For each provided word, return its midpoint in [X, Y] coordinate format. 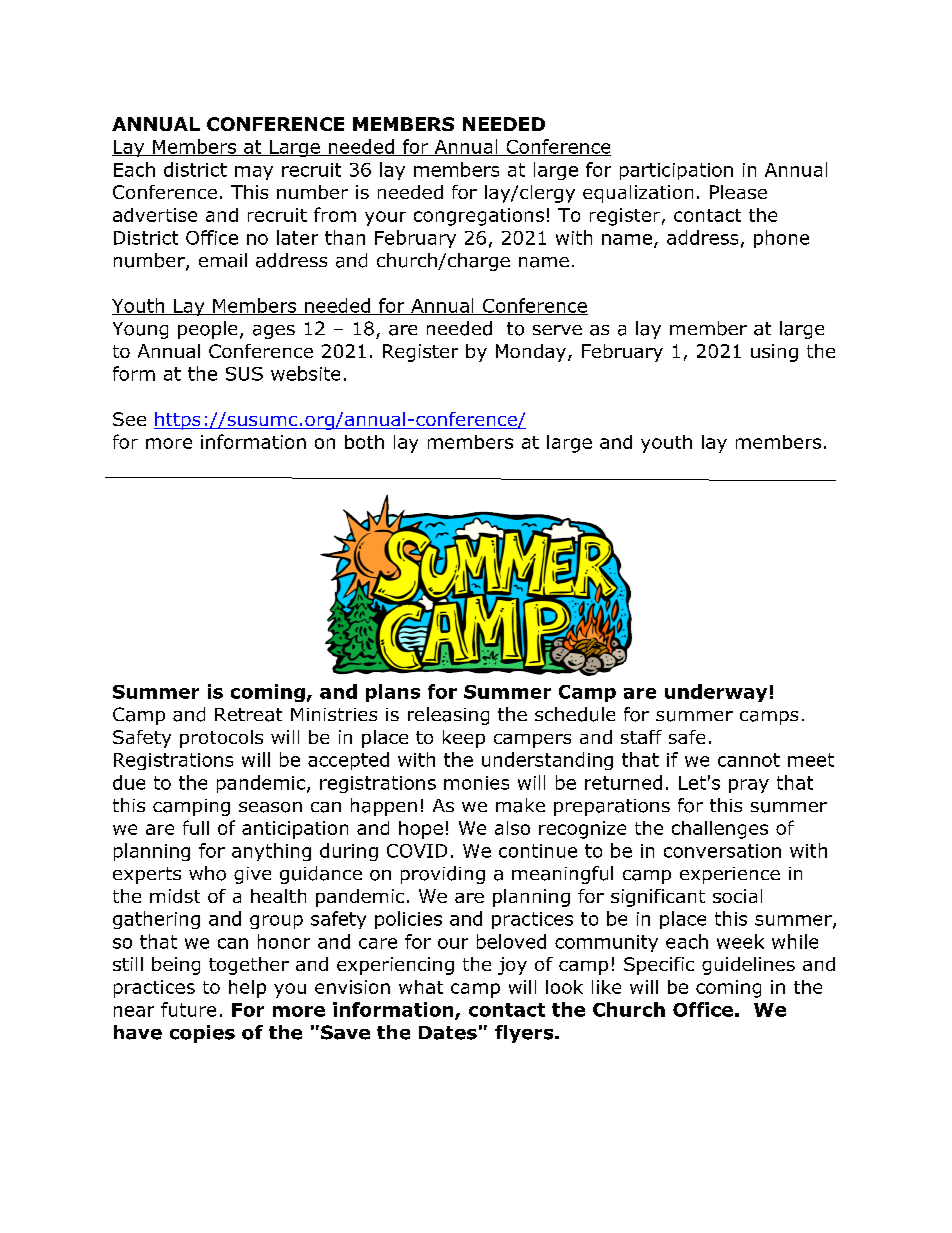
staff [641, 737]
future [188, 1009]
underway [716, 693]
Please [738, 192]
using [774, 353]
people [207, 330]
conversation [722, 851]
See [129, 419]
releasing [448, 716]
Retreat [248, 715]
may [254, 173]
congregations [479, 217]
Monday [531, 353]
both [364, 442]
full [196, 827]
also [512, 828]
